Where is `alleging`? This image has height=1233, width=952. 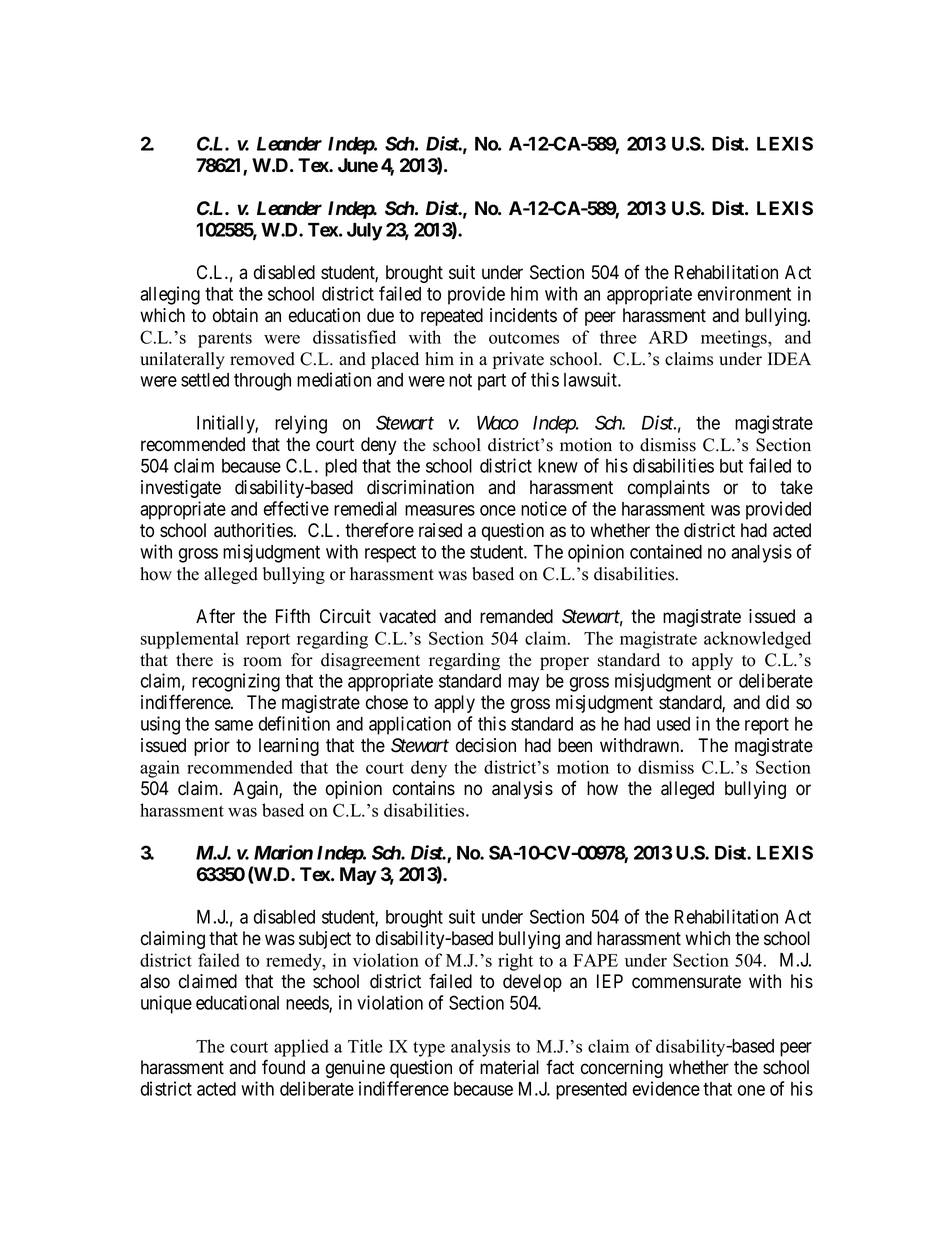
alleging is located at coordinates (170, 295).
